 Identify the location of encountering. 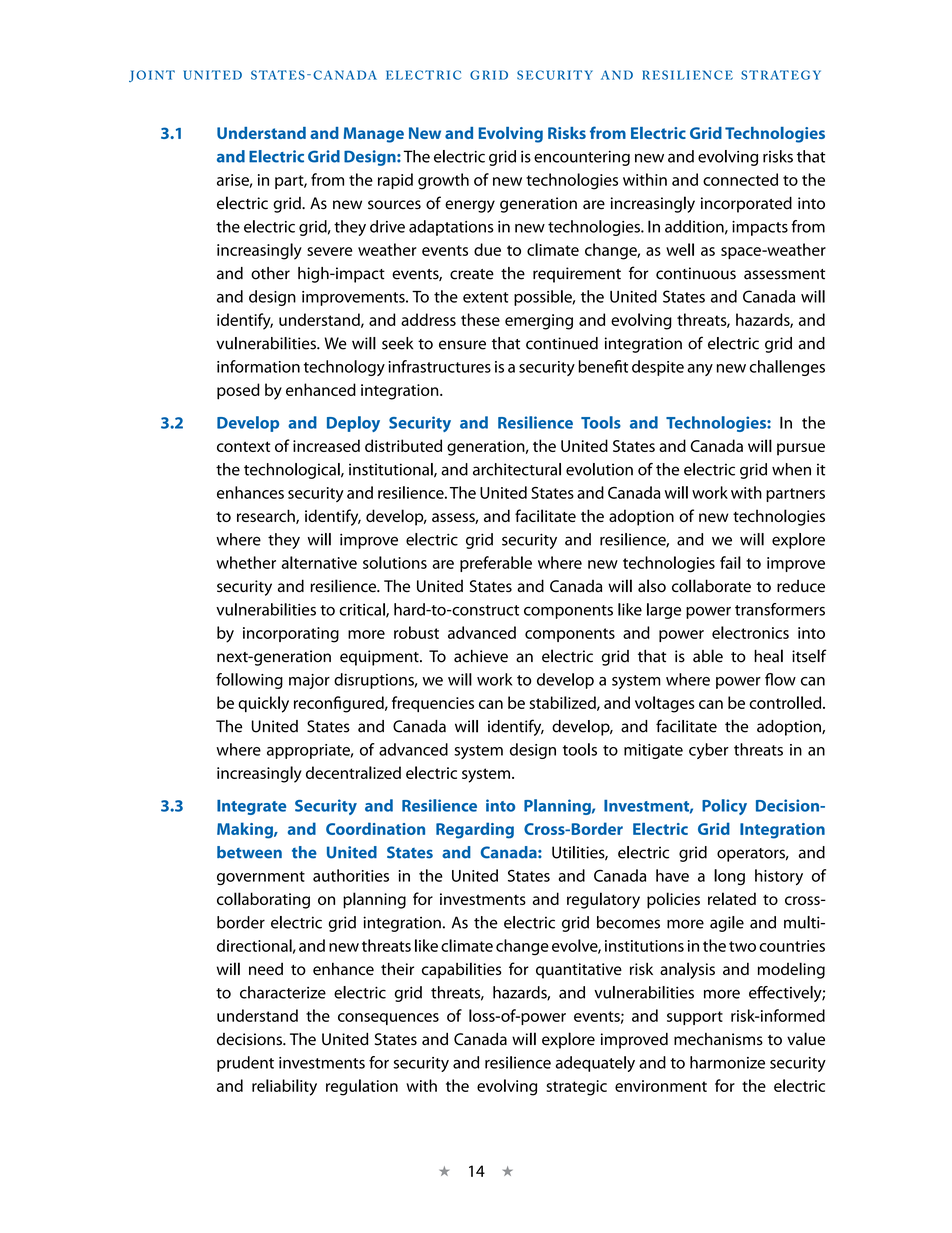
(582, 158).
